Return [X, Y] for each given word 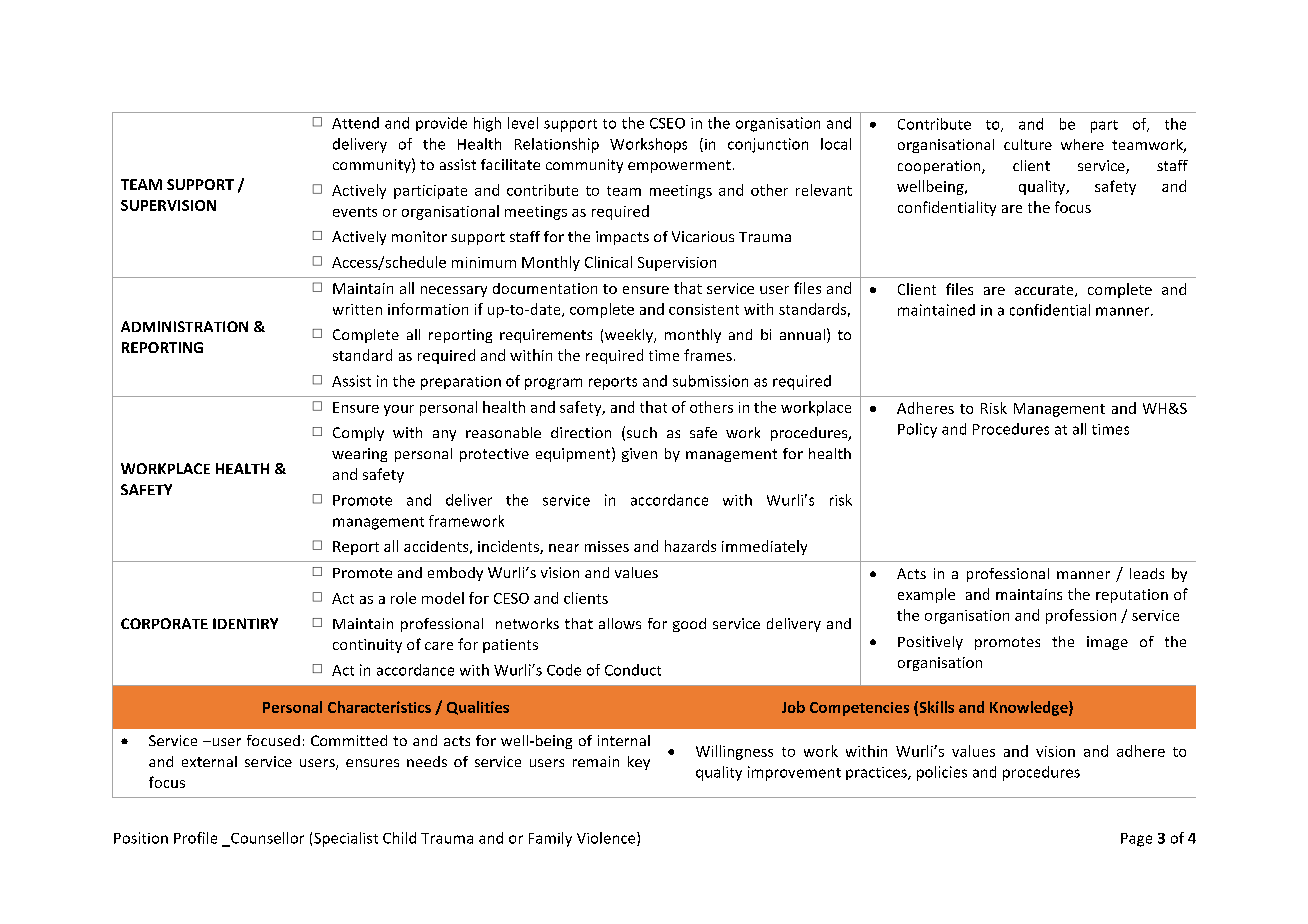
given [639, 455]
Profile [195, 838]
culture [1028, 144]
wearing [359, 455]
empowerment [679, 166]
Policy [917, 430]
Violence [607, 839]
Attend [355, 123]
